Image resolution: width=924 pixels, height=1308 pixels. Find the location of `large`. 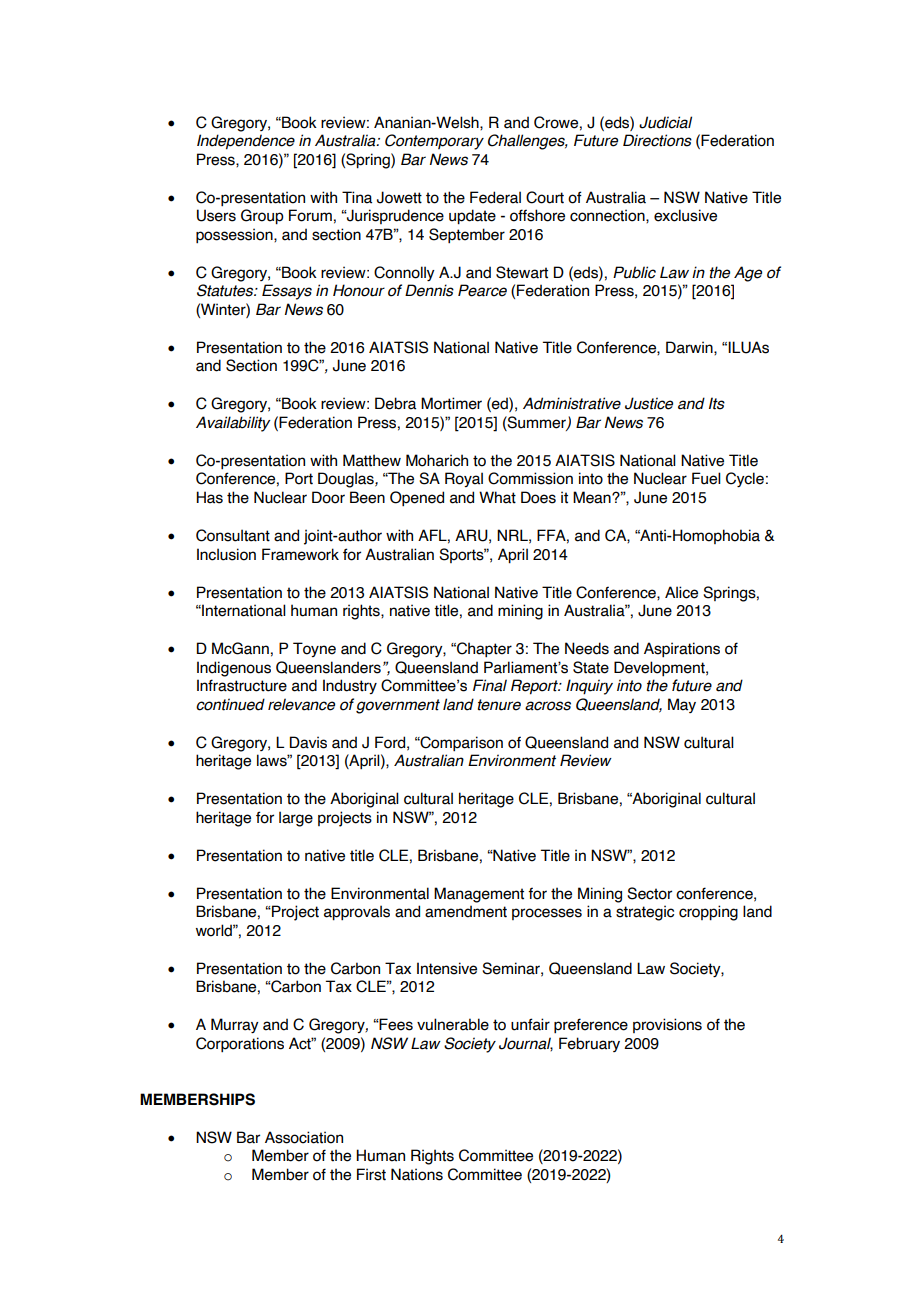

large is located at coordinates (296, 819).
